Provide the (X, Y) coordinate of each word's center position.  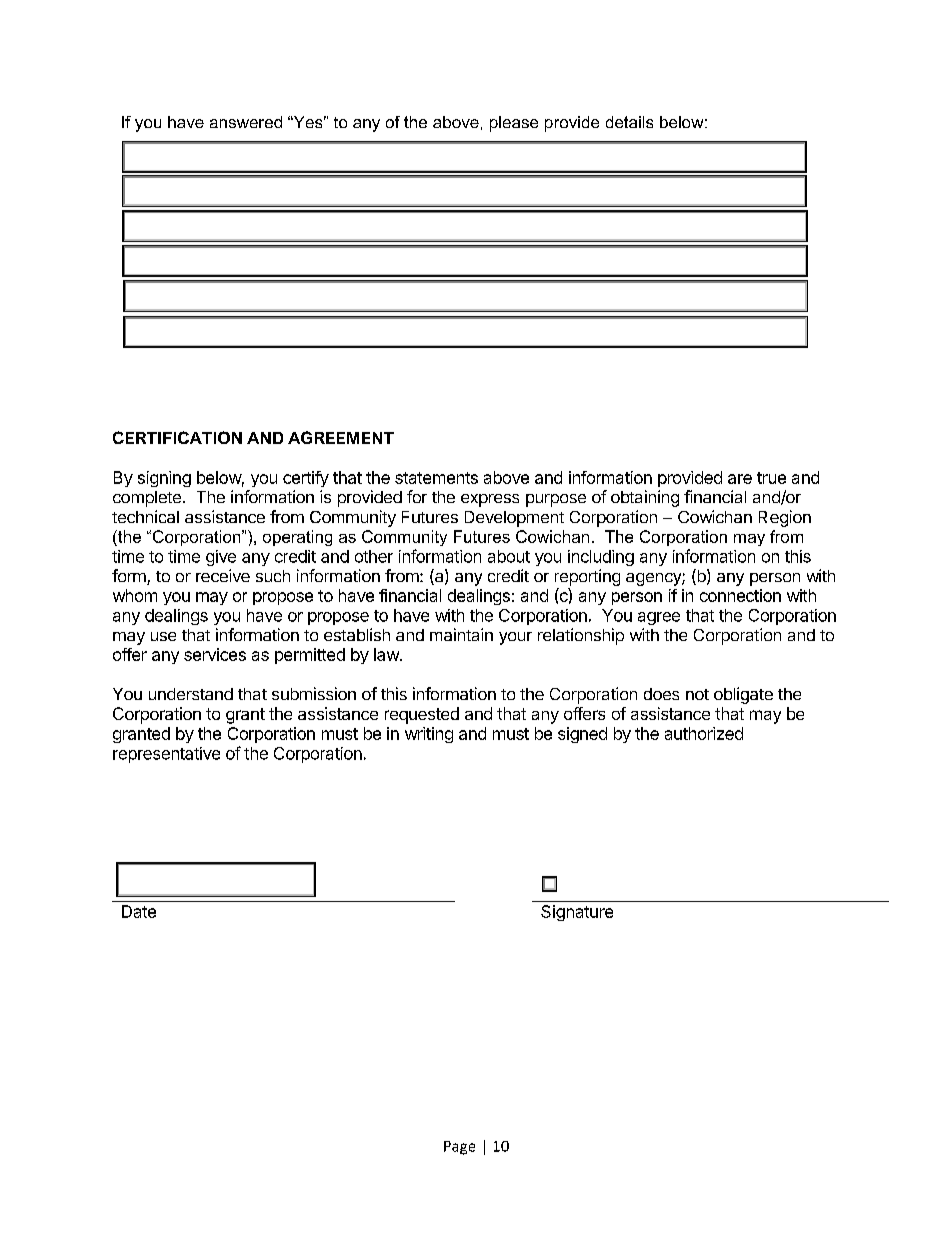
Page (459, 1148)
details (629, 122)
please (514, 124)
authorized (704, 733)
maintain (461, 634)
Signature (577, 913)
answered (246, 122)
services (215, 654)
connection (740, 595)
